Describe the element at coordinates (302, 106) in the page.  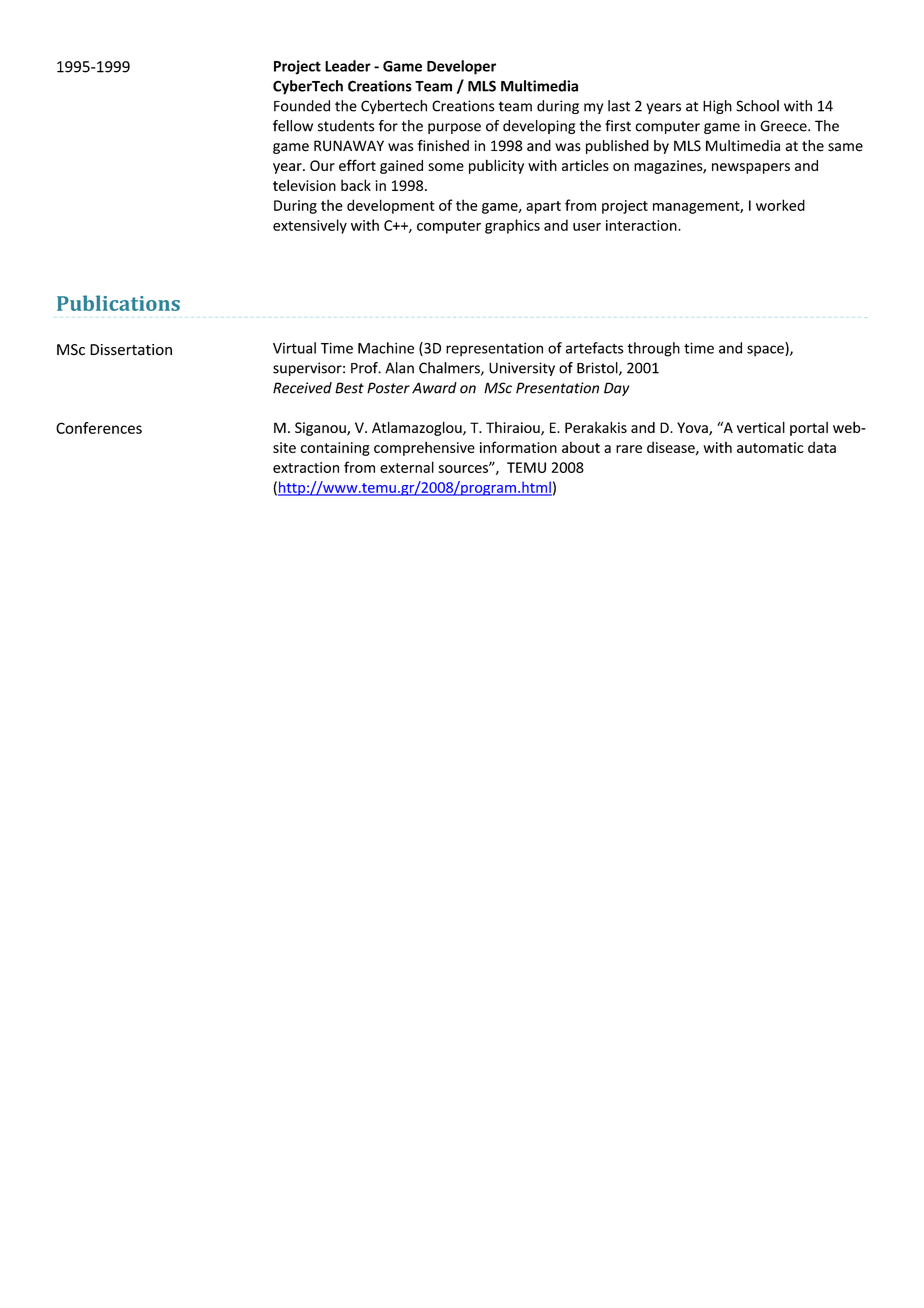
I see `Founded` at that location.
